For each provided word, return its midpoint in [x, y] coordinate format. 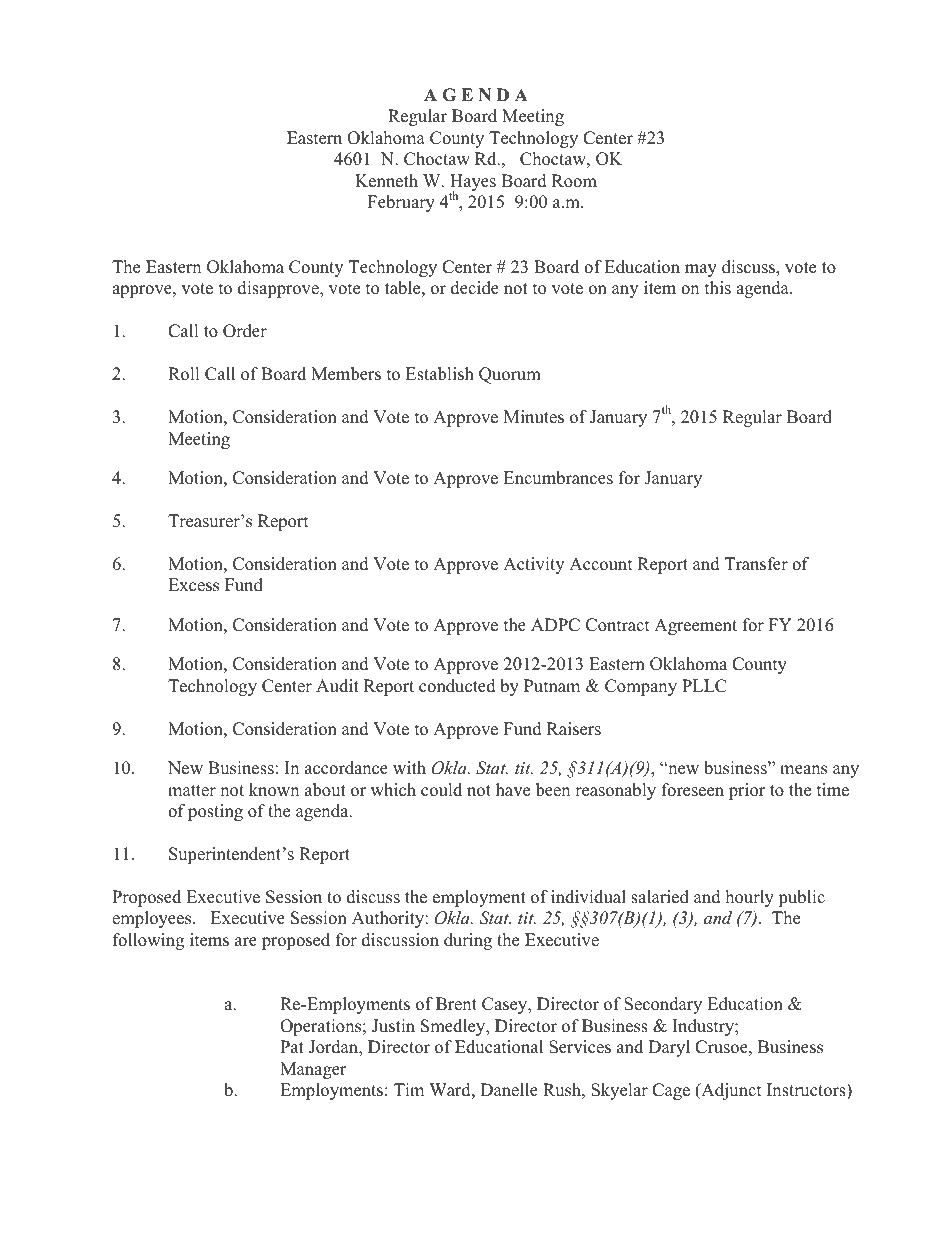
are [246, 942]
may [701, 270]
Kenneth [386, 181]
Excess [193, 585]
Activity [533, 565]
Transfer [756, 564]
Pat [292, 1046]
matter [192, 791]
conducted [457, 686]
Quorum [510, 375]
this [718, 288]
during [468, 941]
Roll [184, 374]
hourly [750, 898]
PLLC [704, 686]
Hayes [473, 184]
